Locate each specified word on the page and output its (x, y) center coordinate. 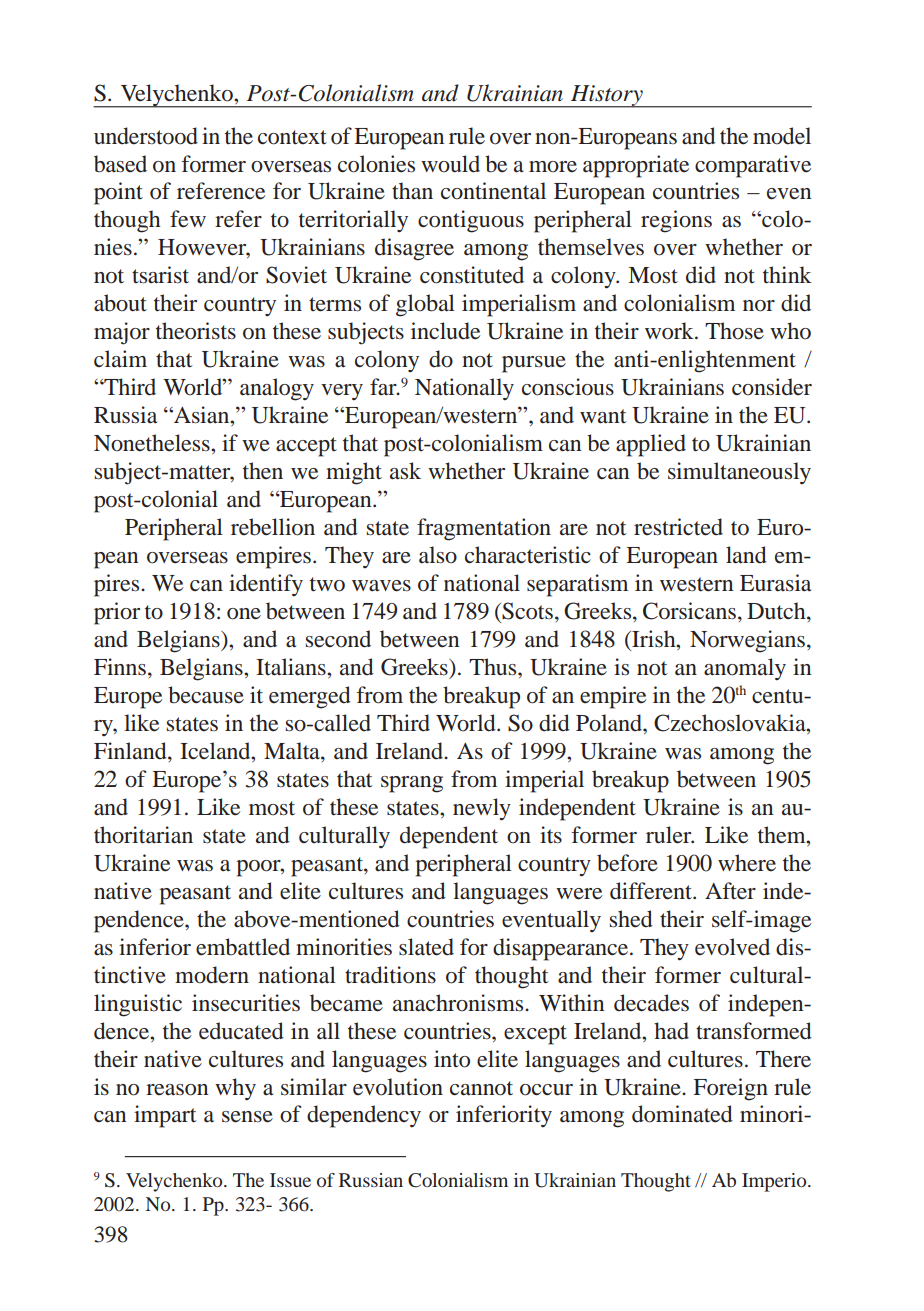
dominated (682, 1114)
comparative (753, 166)
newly (482, 809)
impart (165, 1116)
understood (146, 136)
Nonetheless (153, 443)
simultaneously (739, 473)
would (450, 164)
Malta (293, 751)
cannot (481, 1088)
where (747, 863)
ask (405, 471)
